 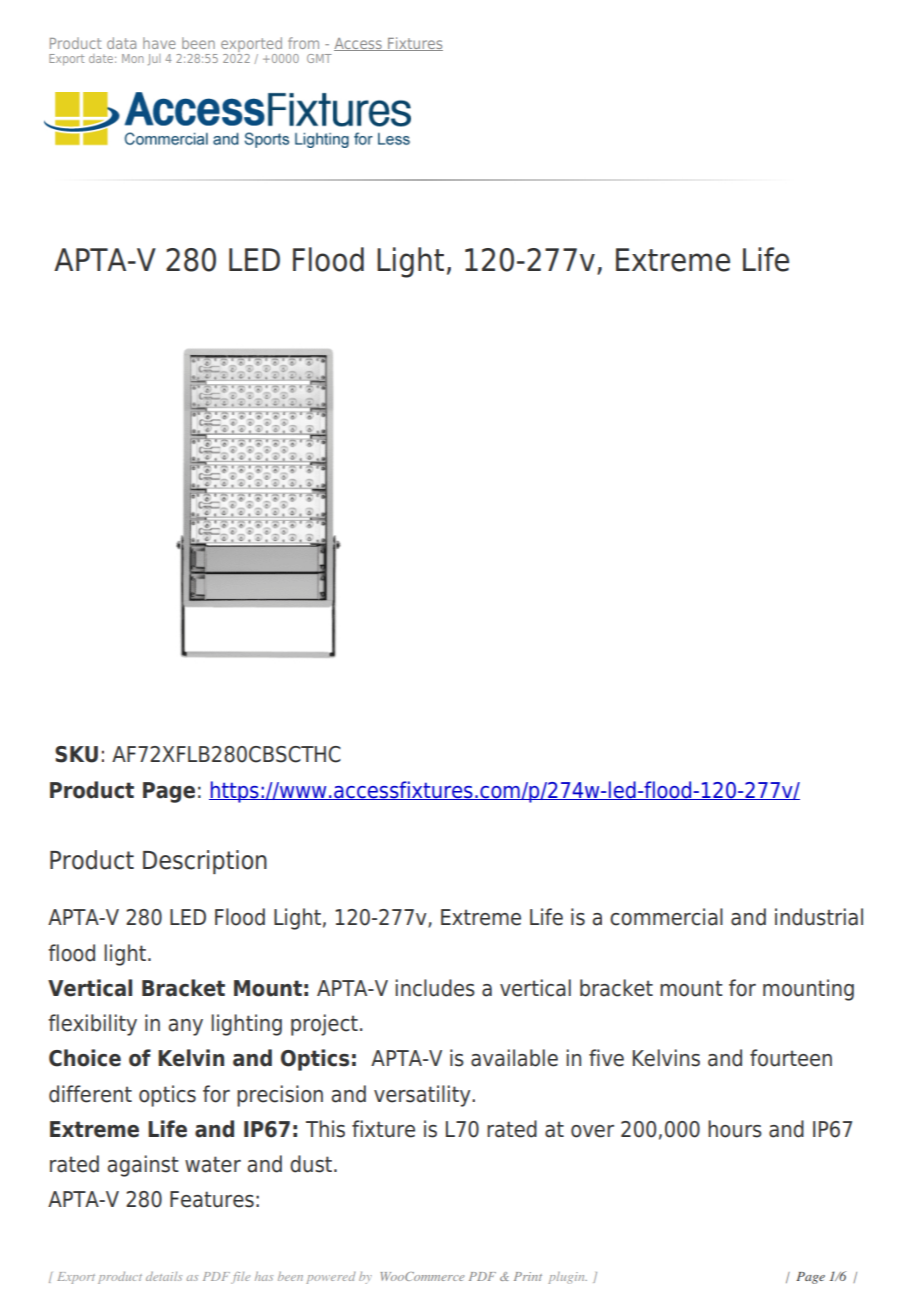 What do you see at coordinates (154, 59) in the screenshot?
I see `Jul` at bounding box center [154, 59].
